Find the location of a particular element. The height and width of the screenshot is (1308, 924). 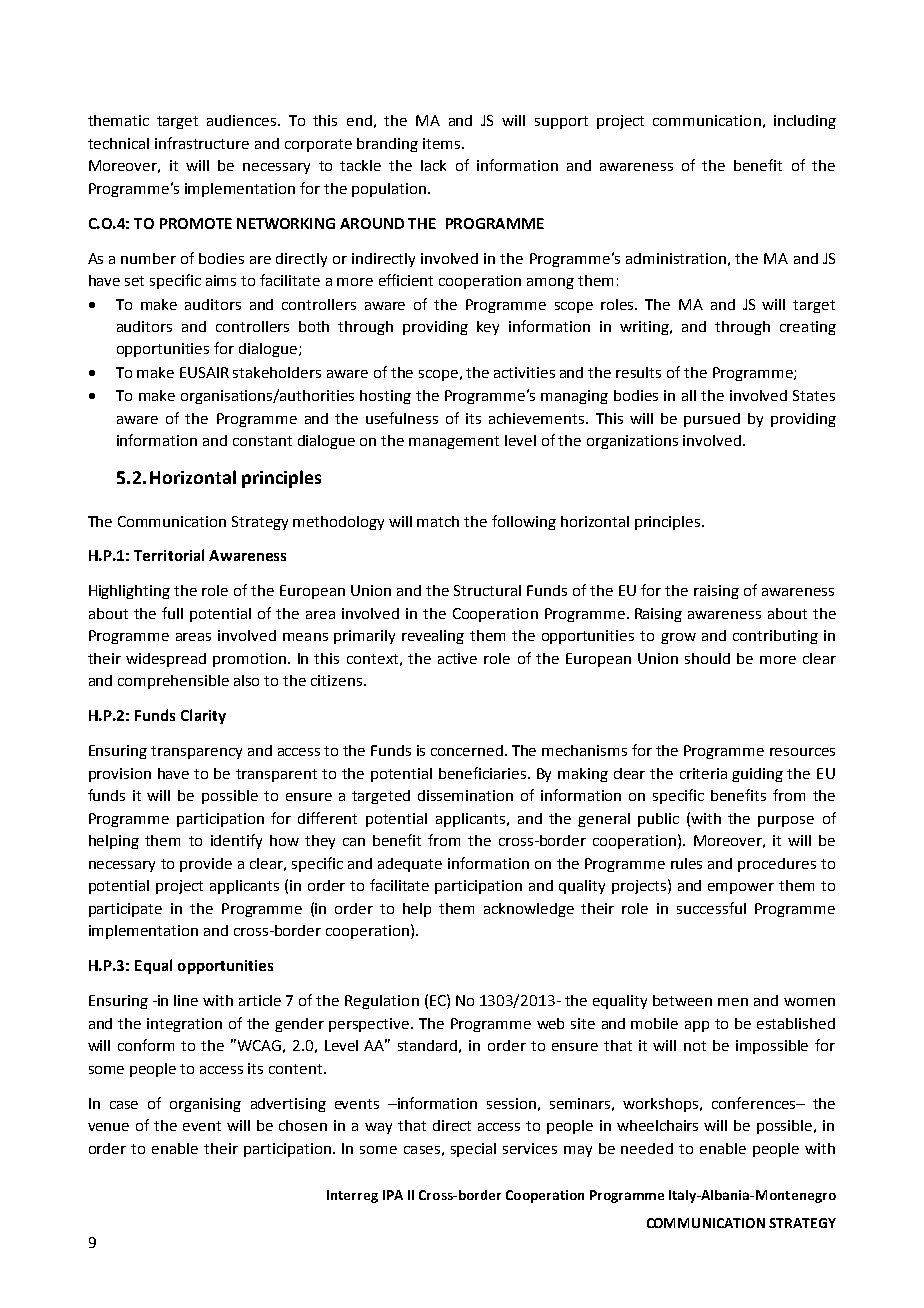

management is located at coordinates (454, 442).
